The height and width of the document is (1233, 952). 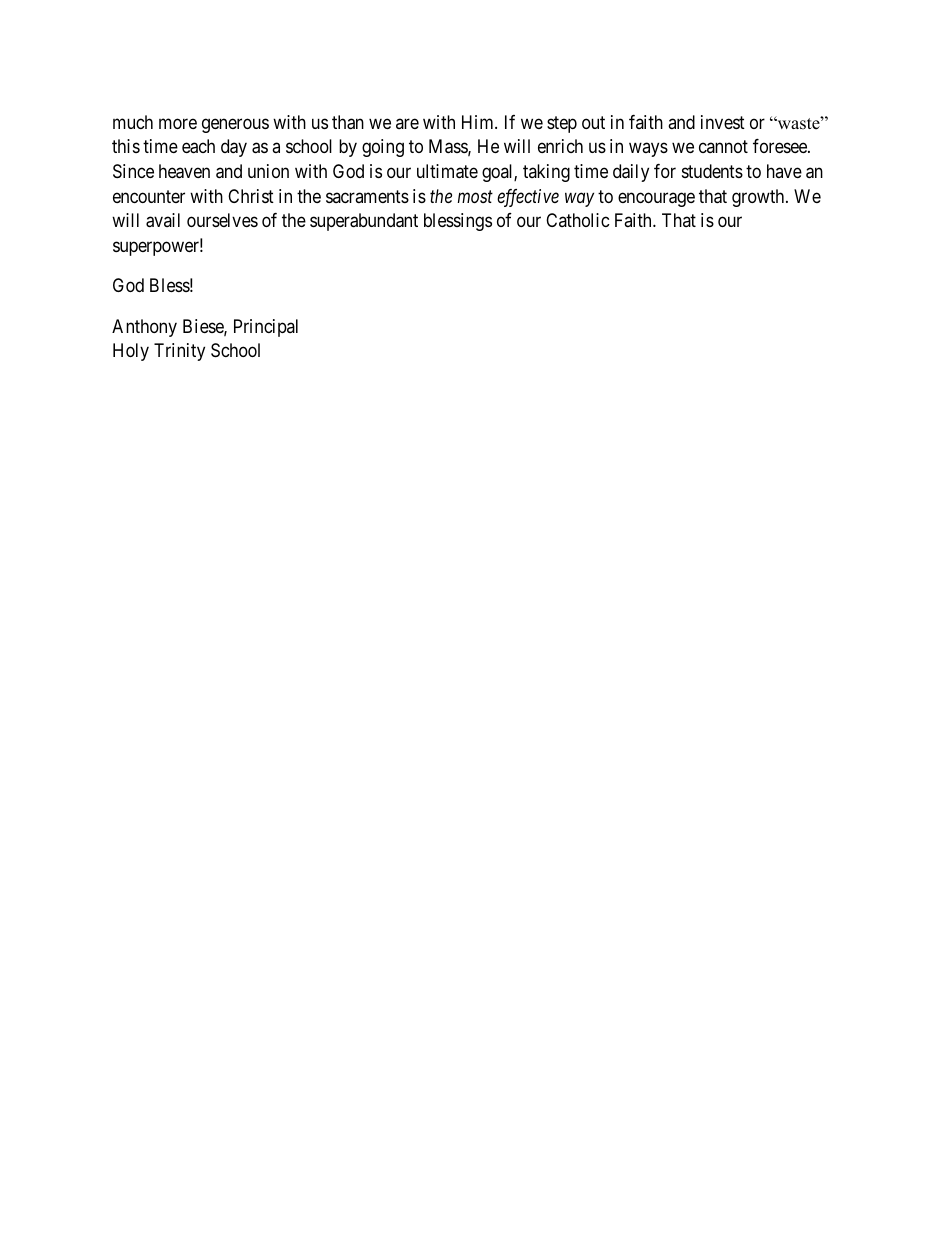 I want to click on Catholic, so click(x=578, y=220).
